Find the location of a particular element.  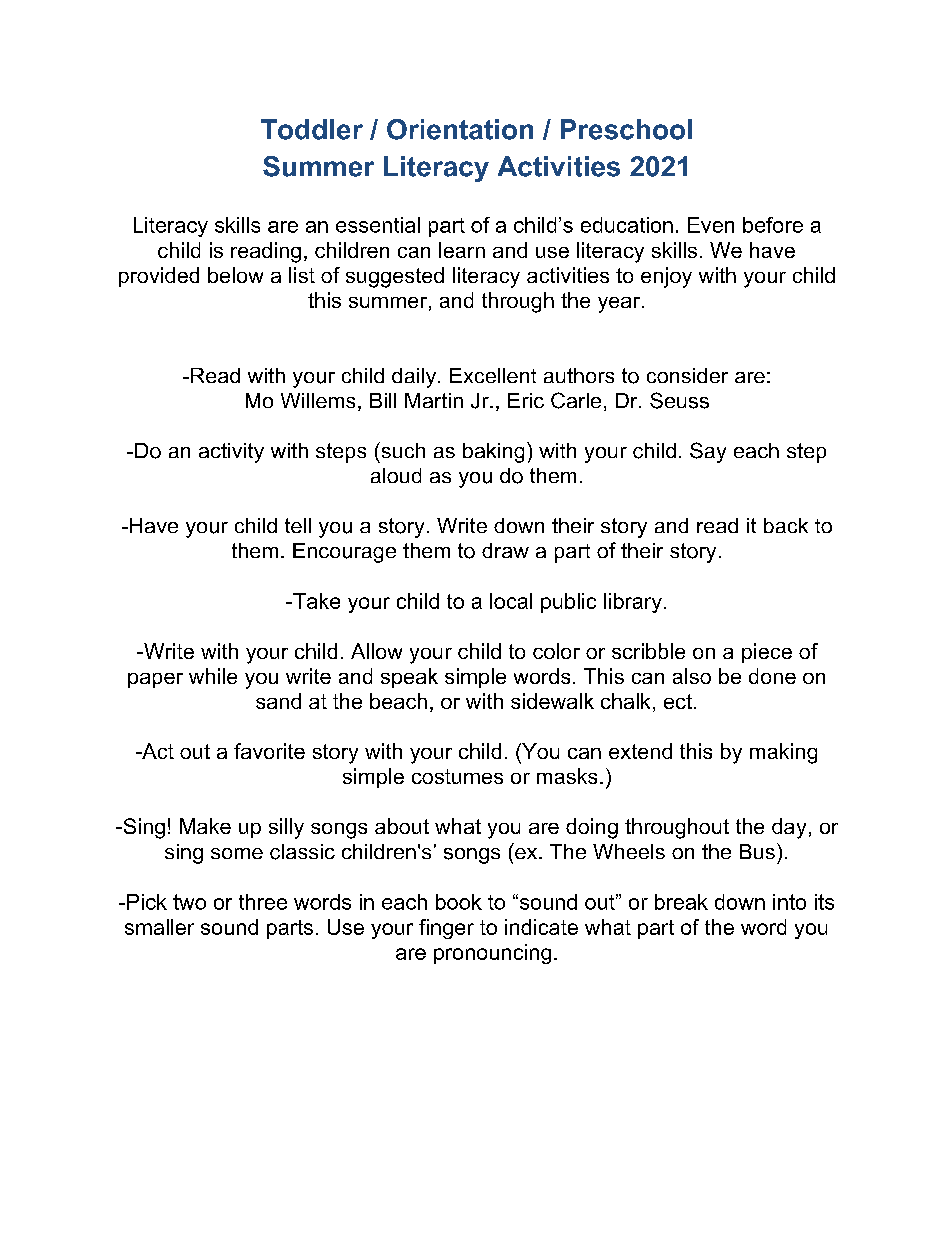

draw is located at coordinates (505, 550).
